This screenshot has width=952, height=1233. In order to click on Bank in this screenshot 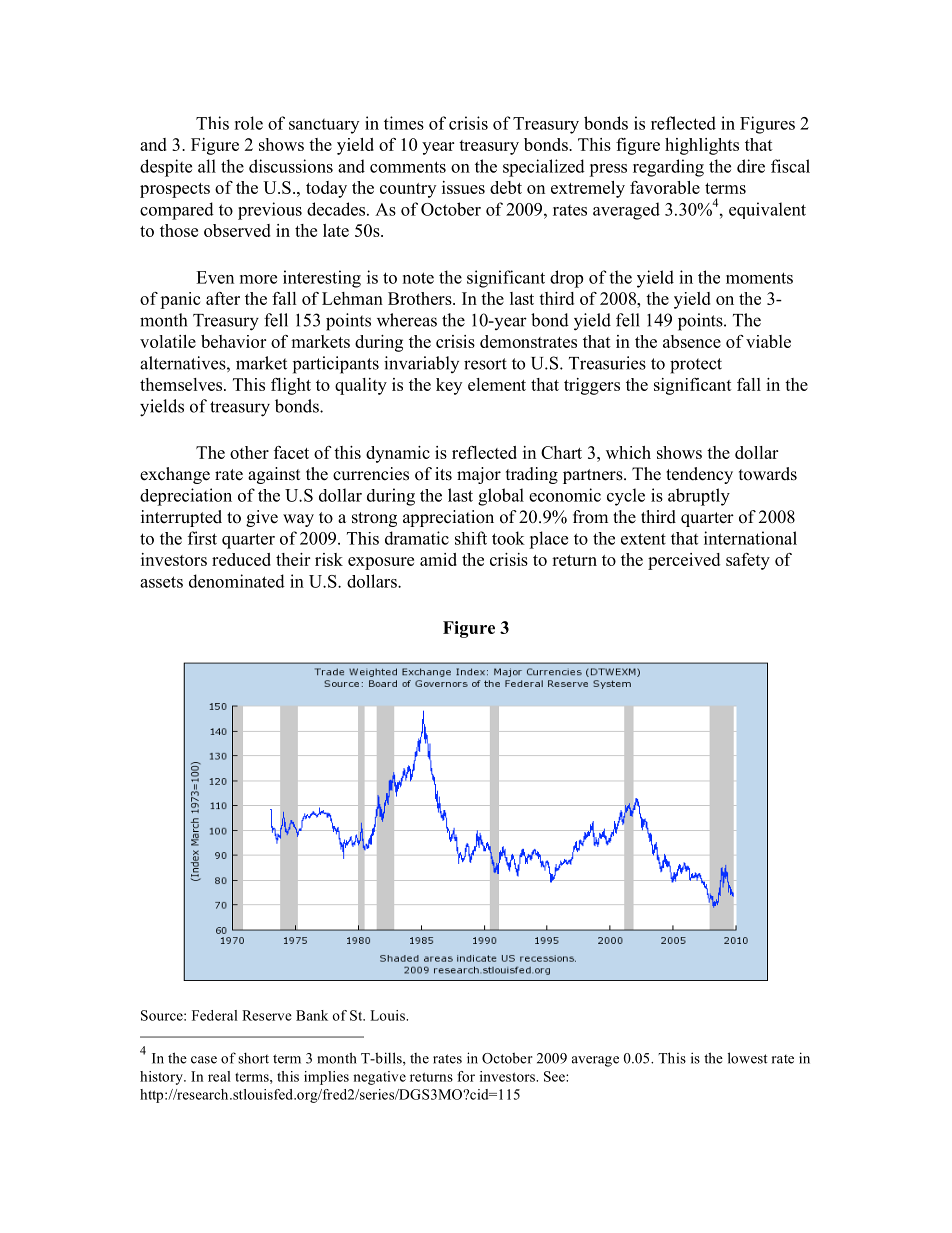, I will do `click(312, 1015)`.
